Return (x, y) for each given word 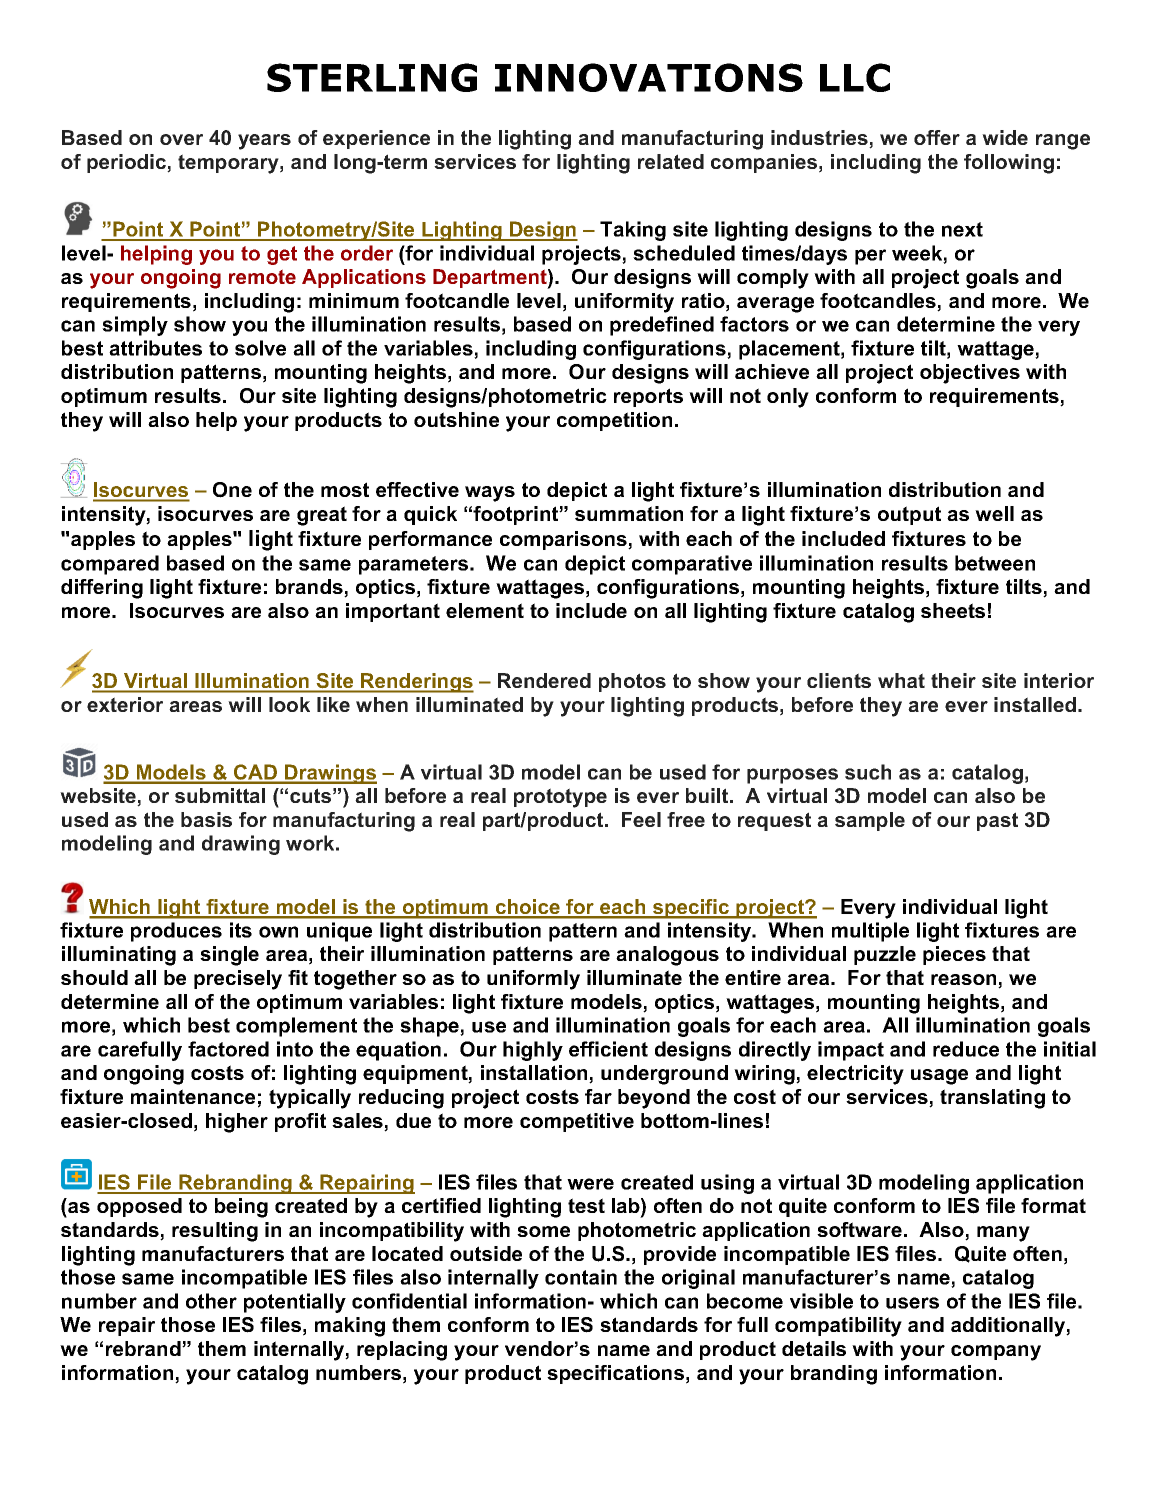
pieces (954, 955)
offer (937, 137)
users (912, 1303)
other (211, 1301)
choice (527, 908)
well (994, 513)
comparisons (564, 540)
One (232, 490)
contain (581, 1277)
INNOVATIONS (649, 77)
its (241, 930)
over (181, 139)
